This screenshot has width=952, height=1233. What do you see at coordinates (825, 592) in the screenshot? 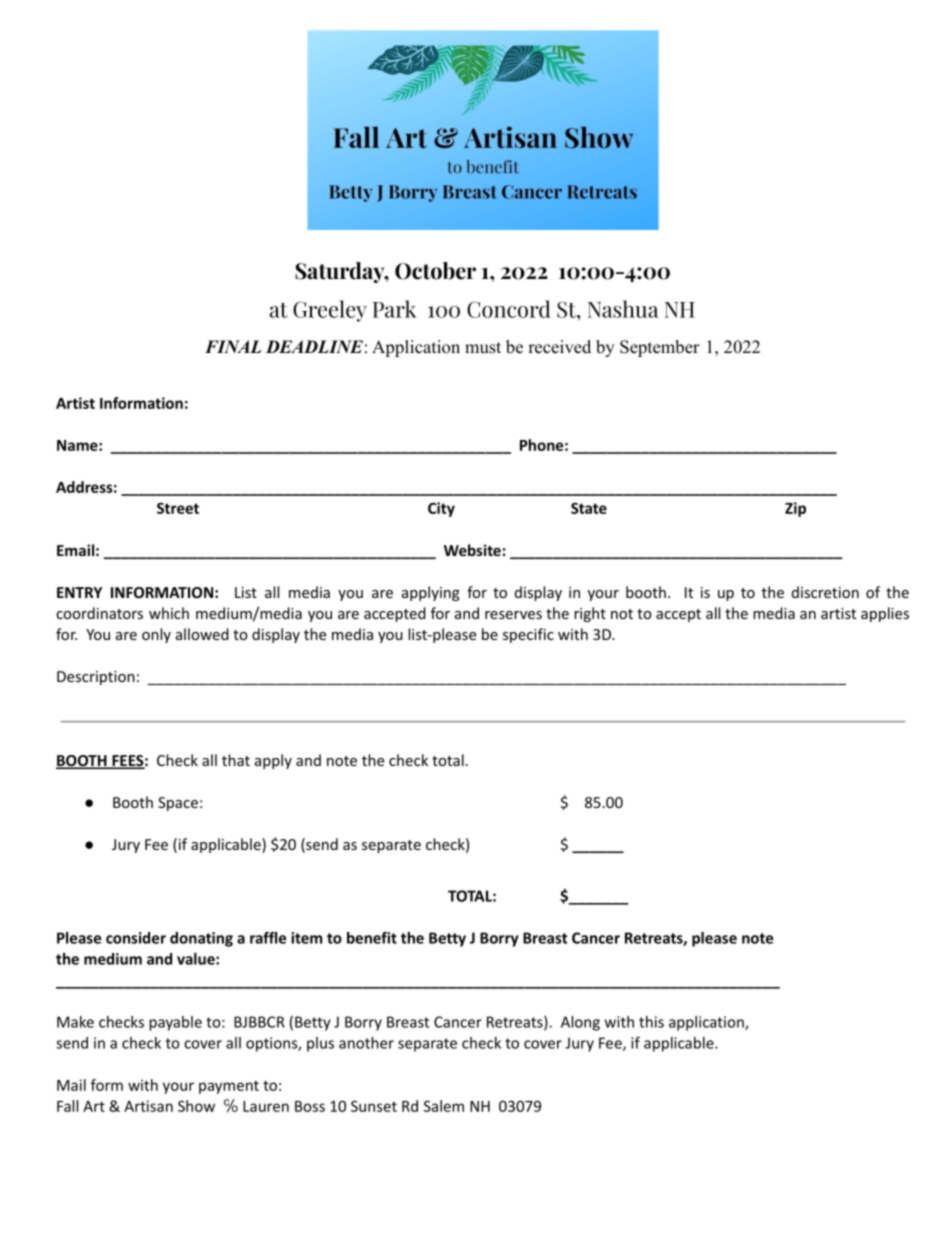
I see `discretion` at bounding box center [825, 592].
